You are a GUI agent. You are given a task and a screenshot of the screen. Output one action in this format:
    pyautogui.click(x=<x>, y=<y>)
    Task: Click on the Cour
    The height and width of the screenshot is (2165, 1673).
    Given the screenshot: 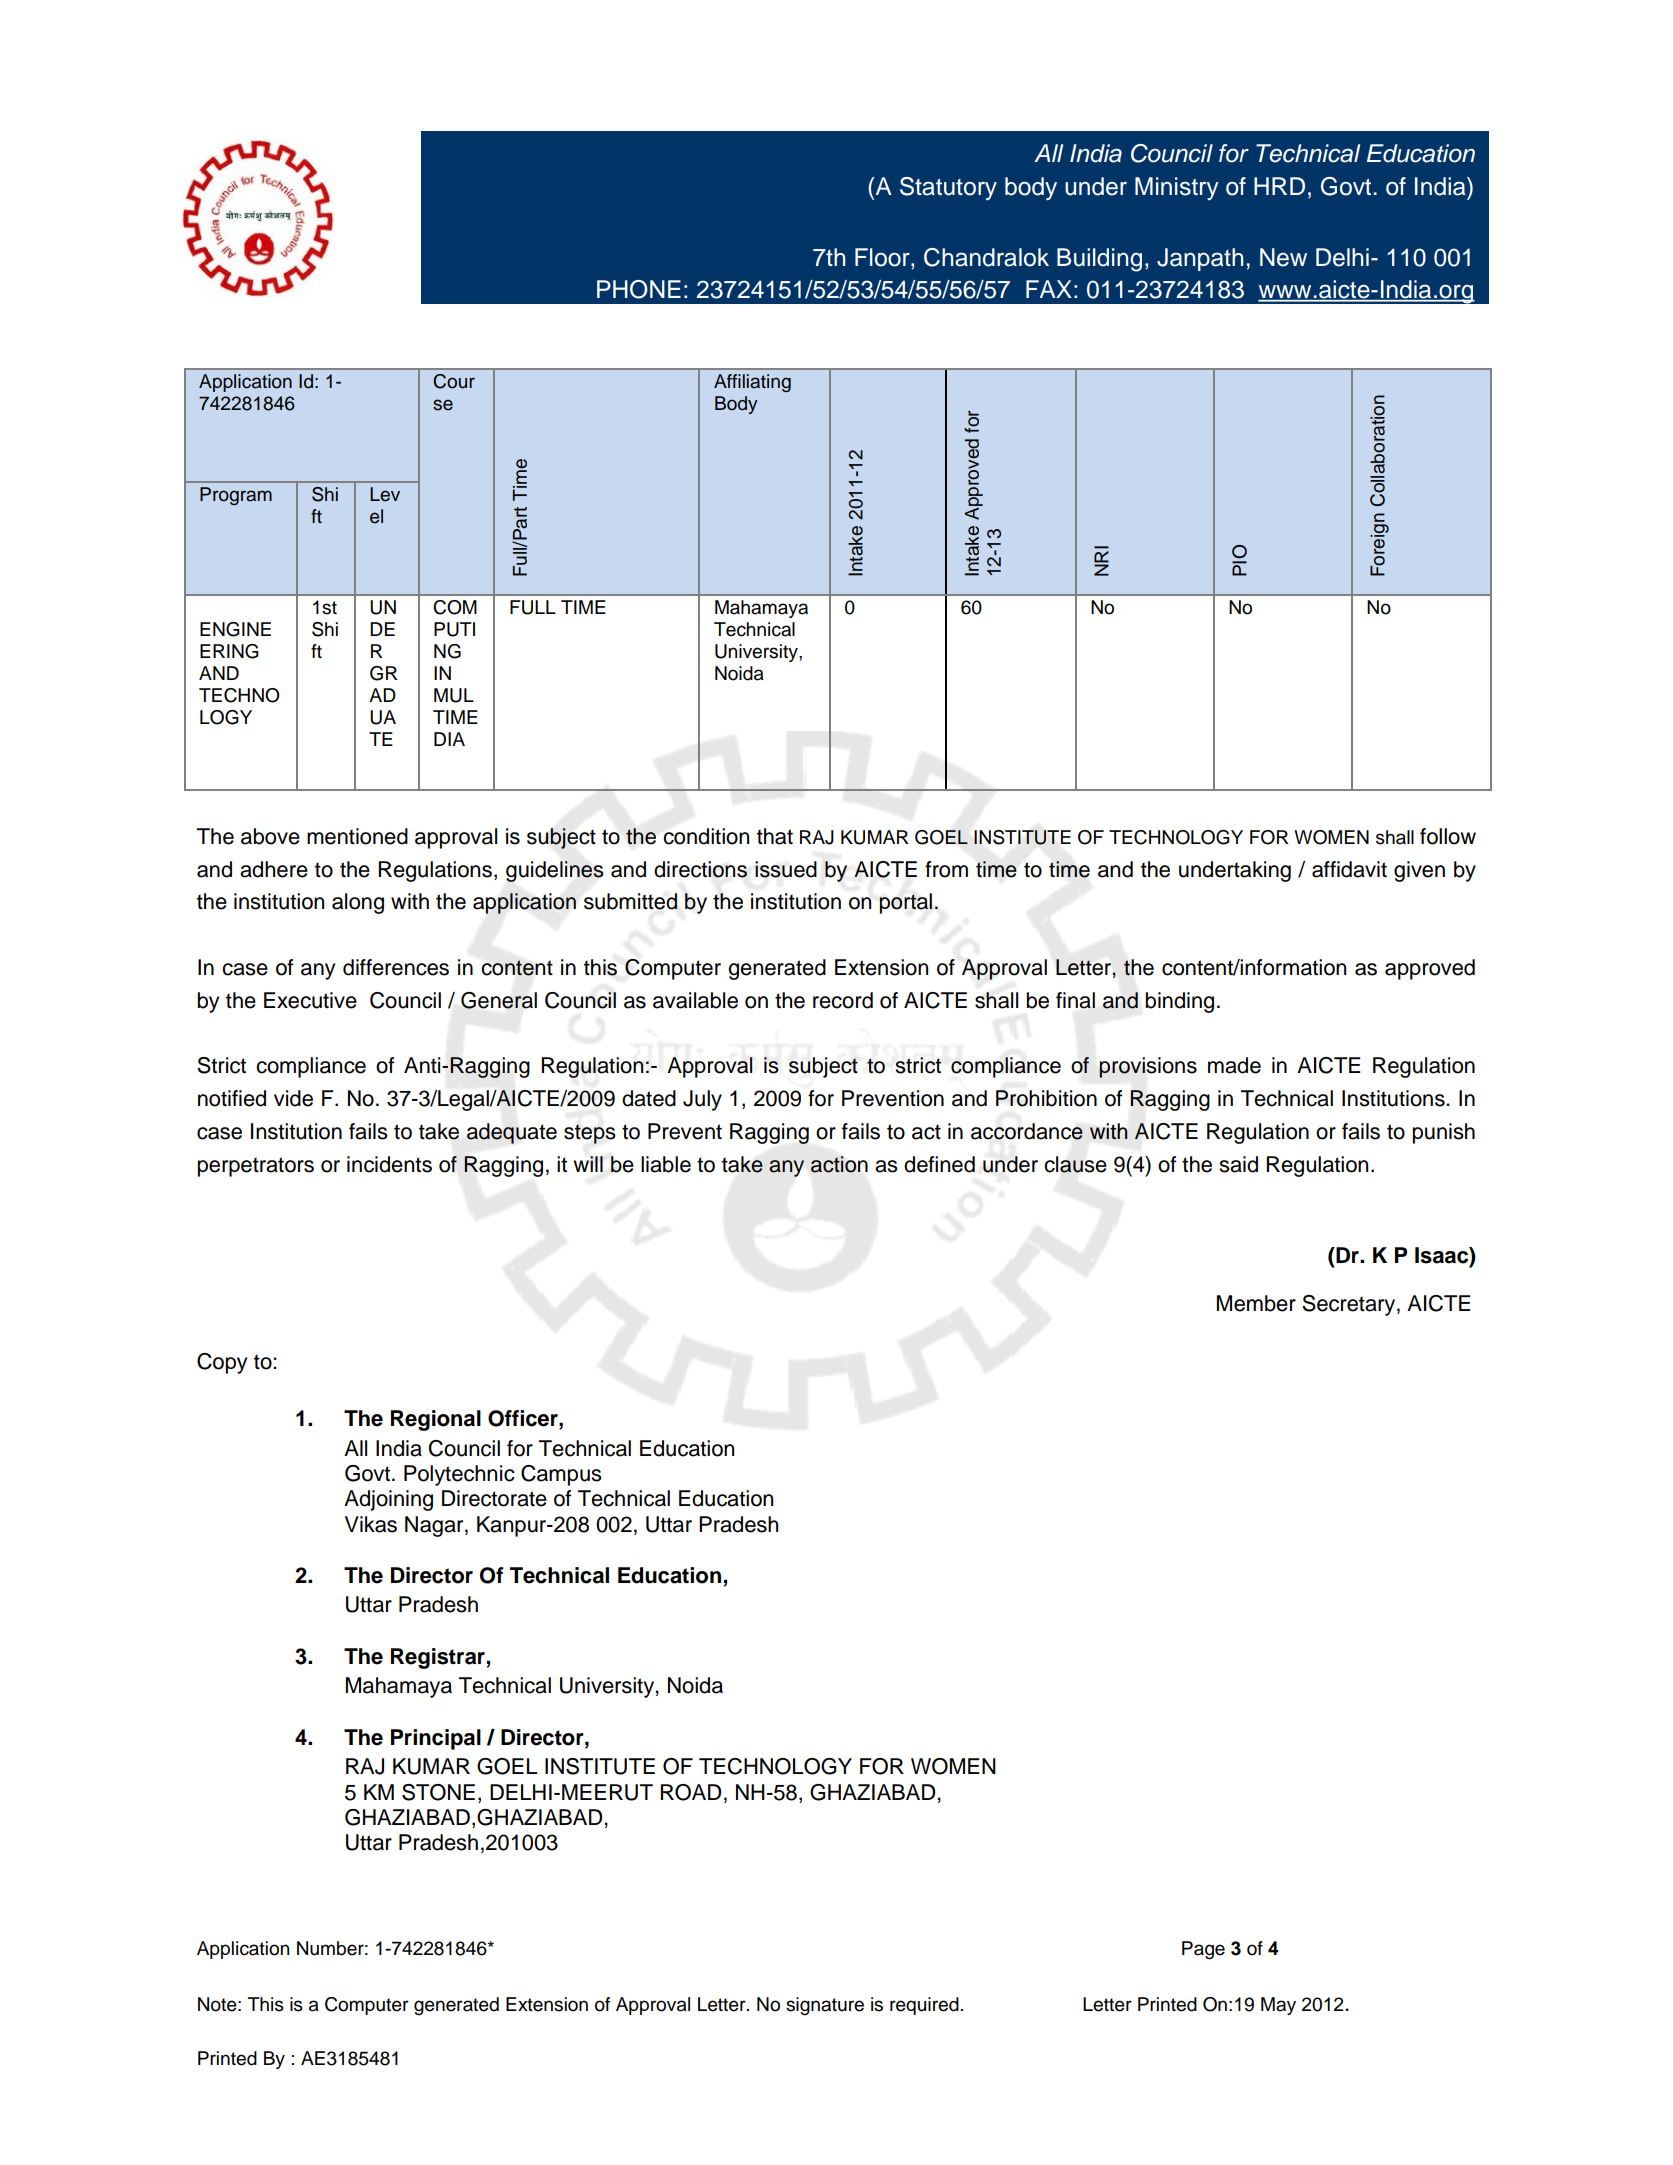 What is the action you would take?
    pyautogui.click(x=454, y=381)
